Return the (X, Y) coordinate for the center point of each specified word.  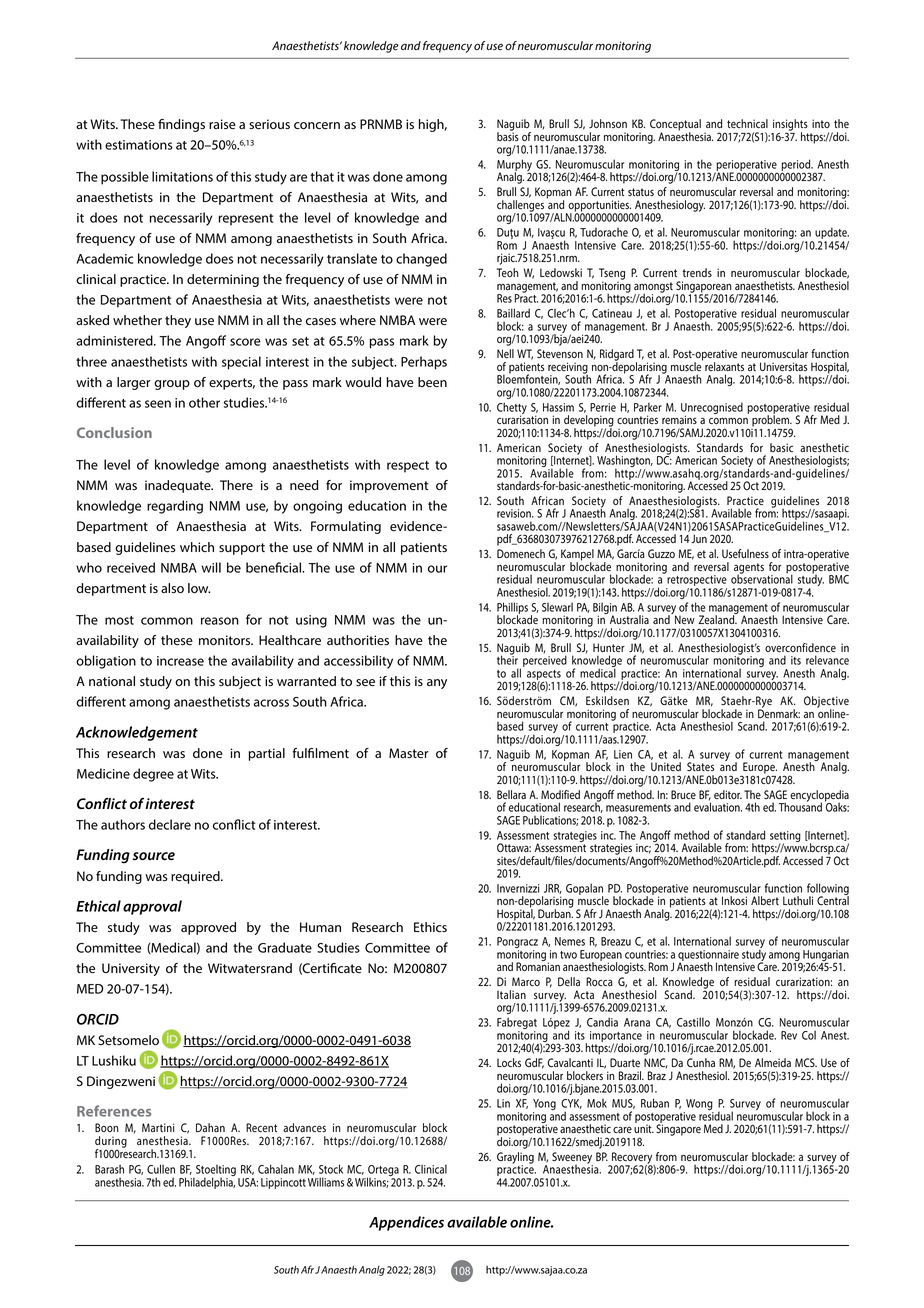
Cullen (161, 1169)
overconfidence (800, 647)
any (437, 684)
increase (180, 661)
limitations (182, 176)
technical (747, 123)
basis (508, 135)
